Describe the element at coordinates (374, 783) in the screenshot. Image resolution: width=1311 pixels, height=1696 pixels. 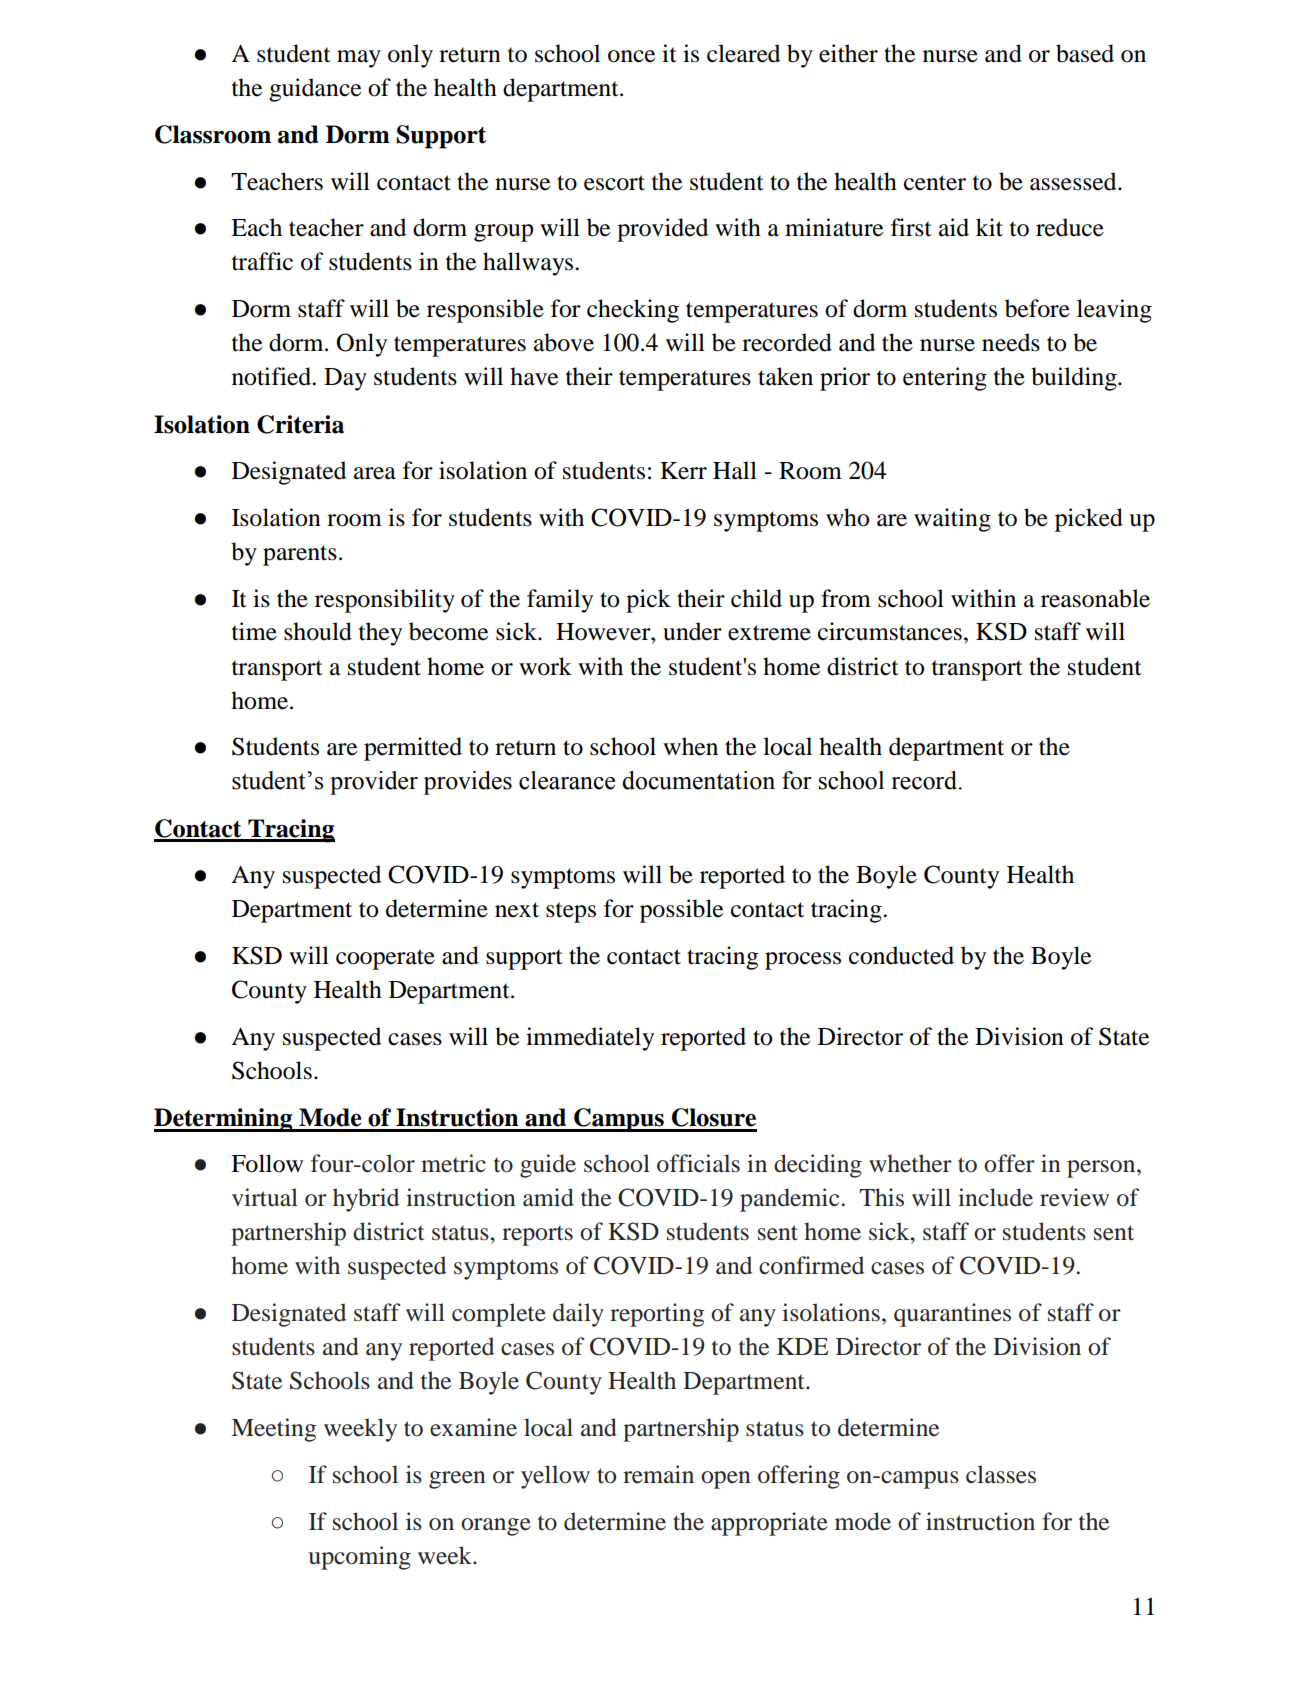
I see `provider` at that location.
